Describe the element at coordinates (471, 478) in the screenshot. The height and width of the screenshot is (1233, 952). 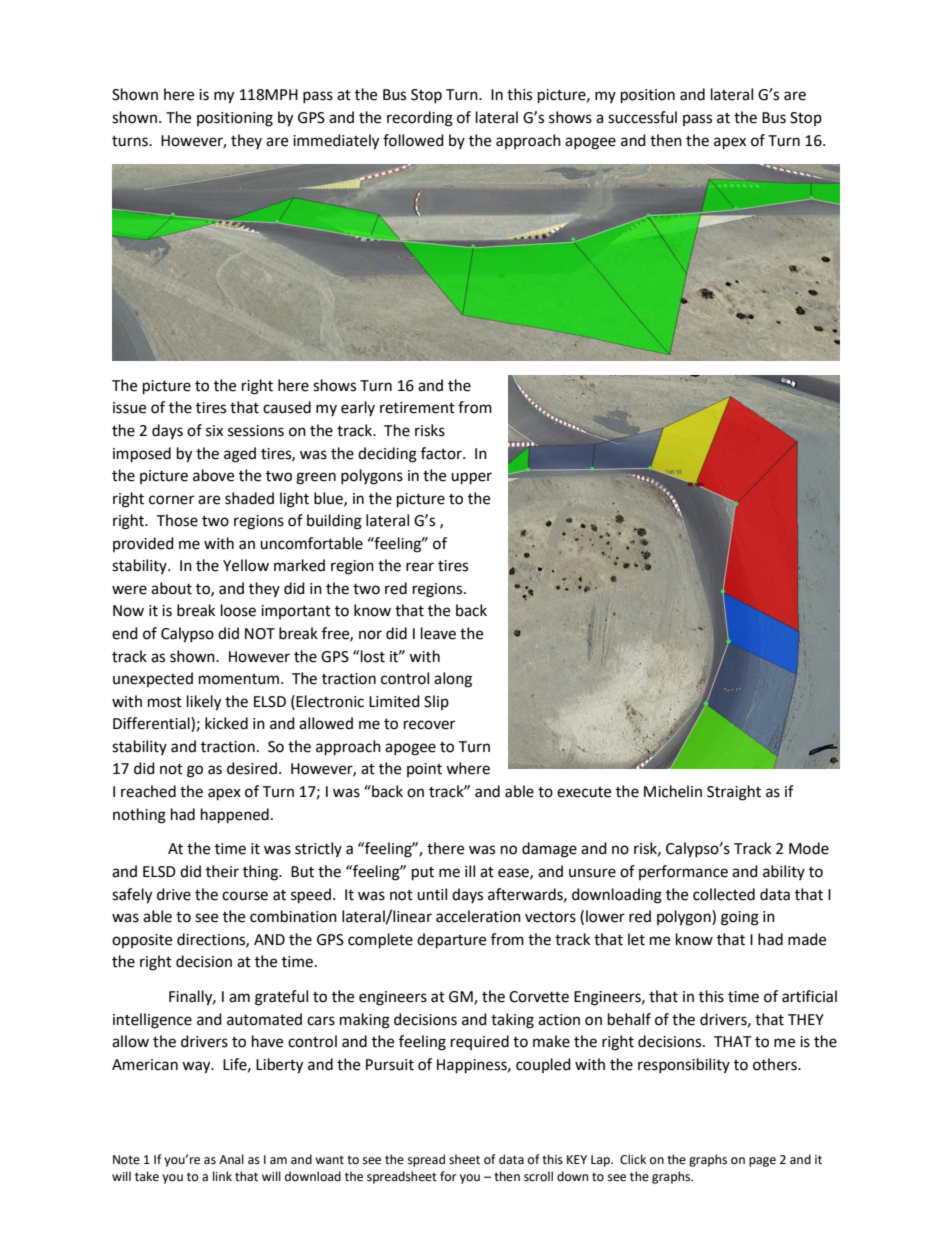
I see `upper` at that location.
